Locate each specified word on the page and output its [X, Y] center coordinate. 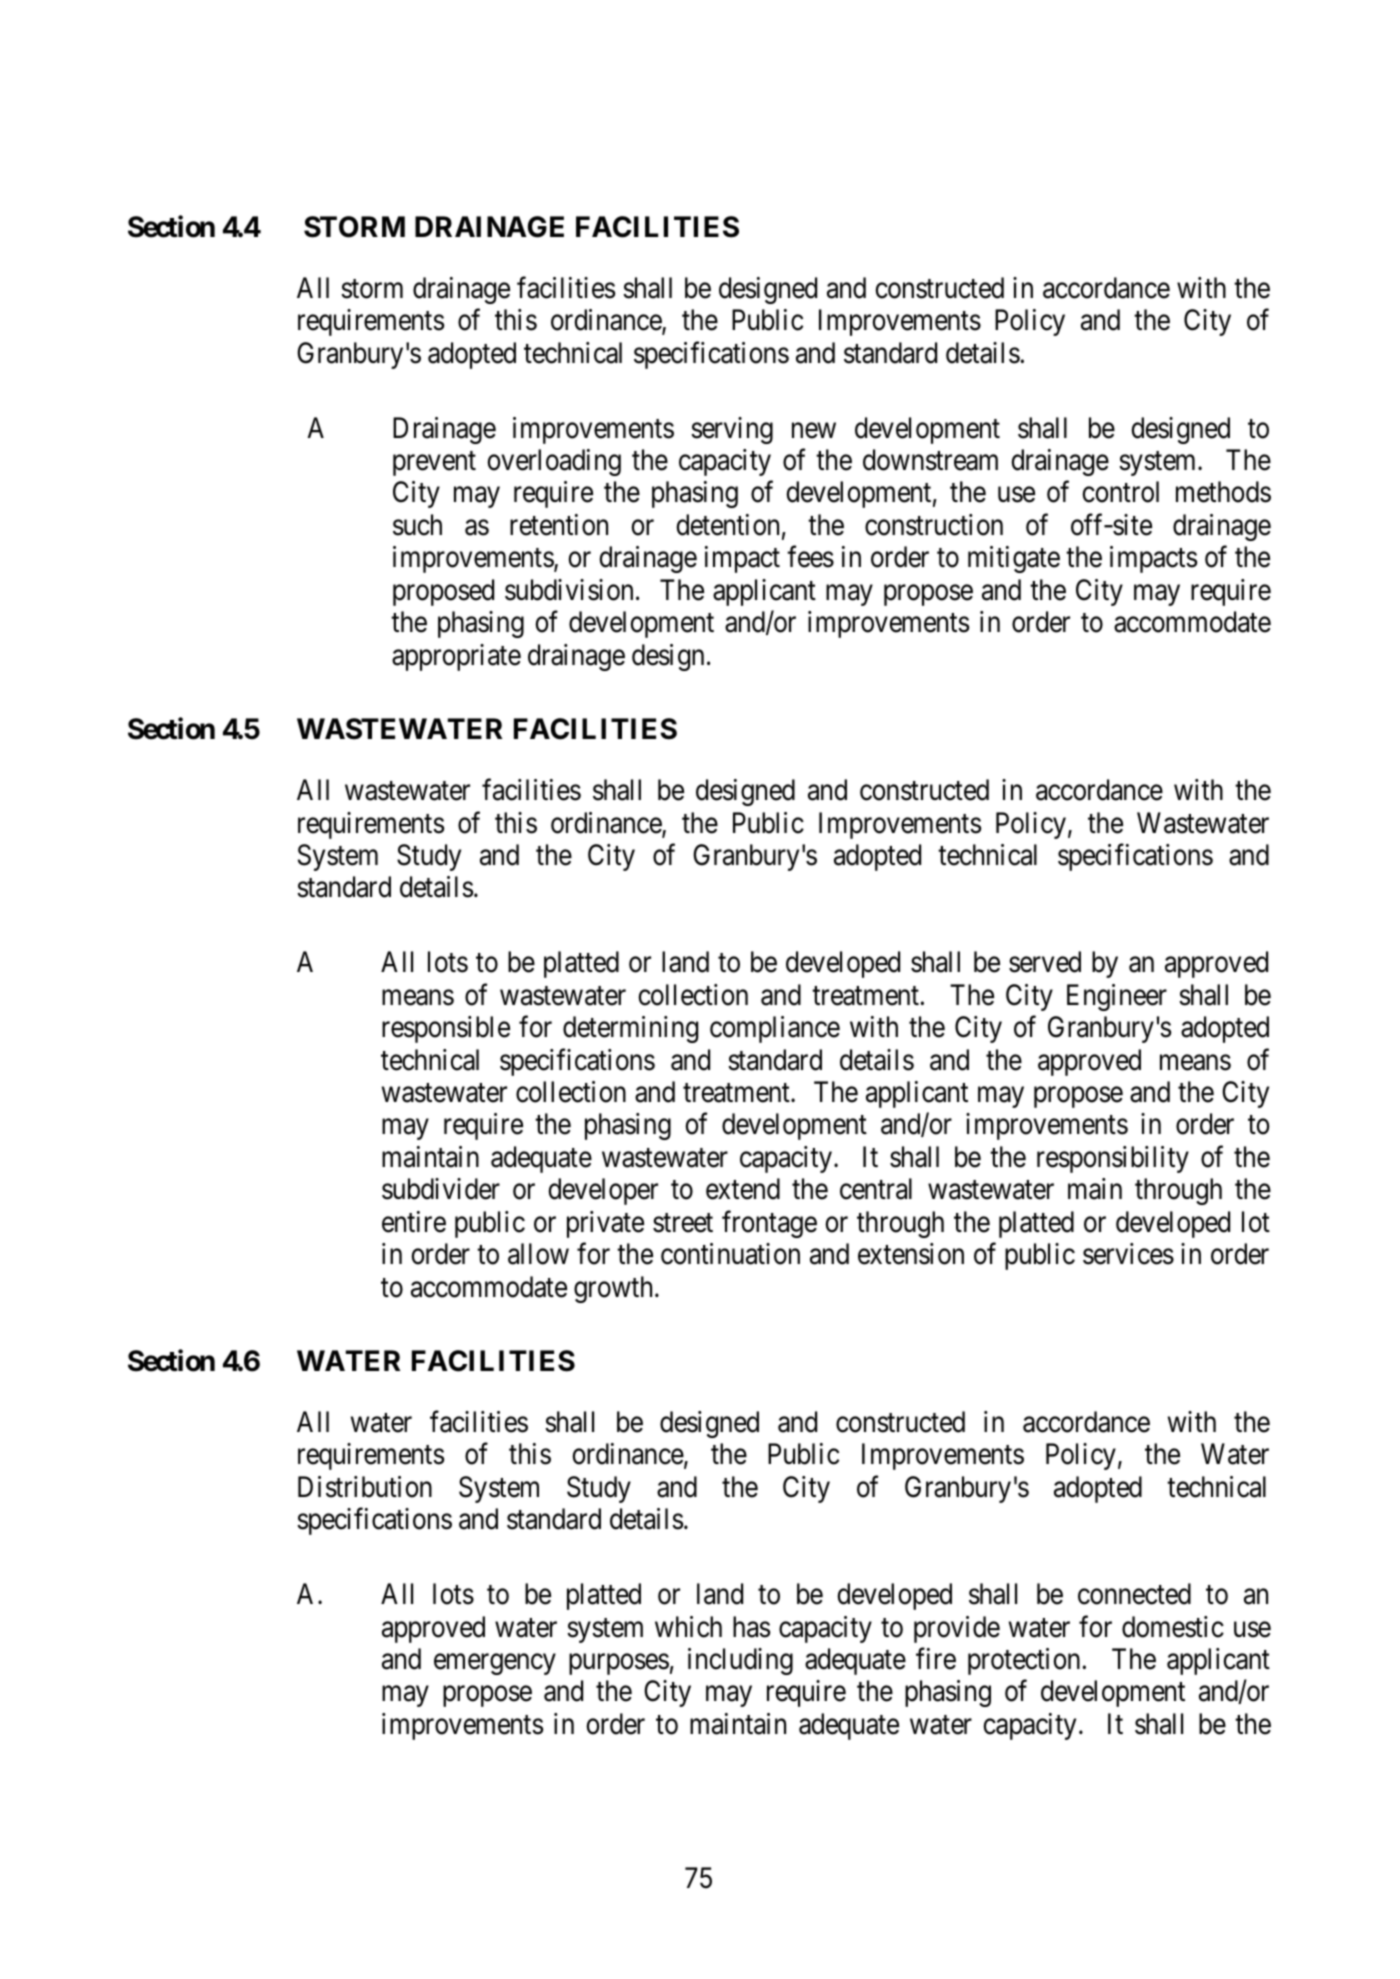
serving [732, 430]
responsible [446, 1029]
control [1120, 492]
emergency [495, 1664]
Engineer [1117, 997]
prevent [434, 464]
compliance [775, 1029]
